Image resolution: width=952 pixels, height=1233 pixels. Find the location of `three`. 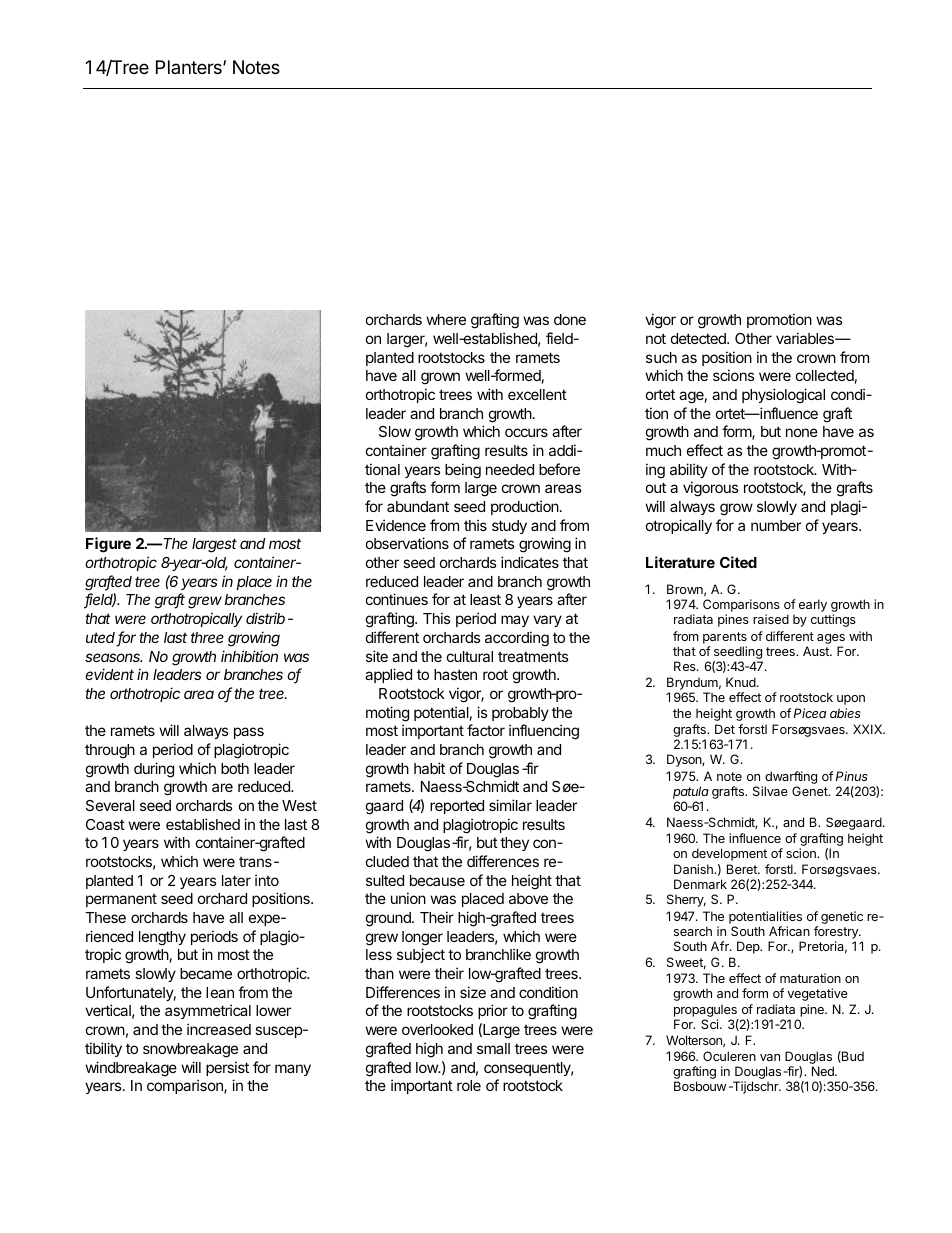

three is located at coordinates (207, 637).
